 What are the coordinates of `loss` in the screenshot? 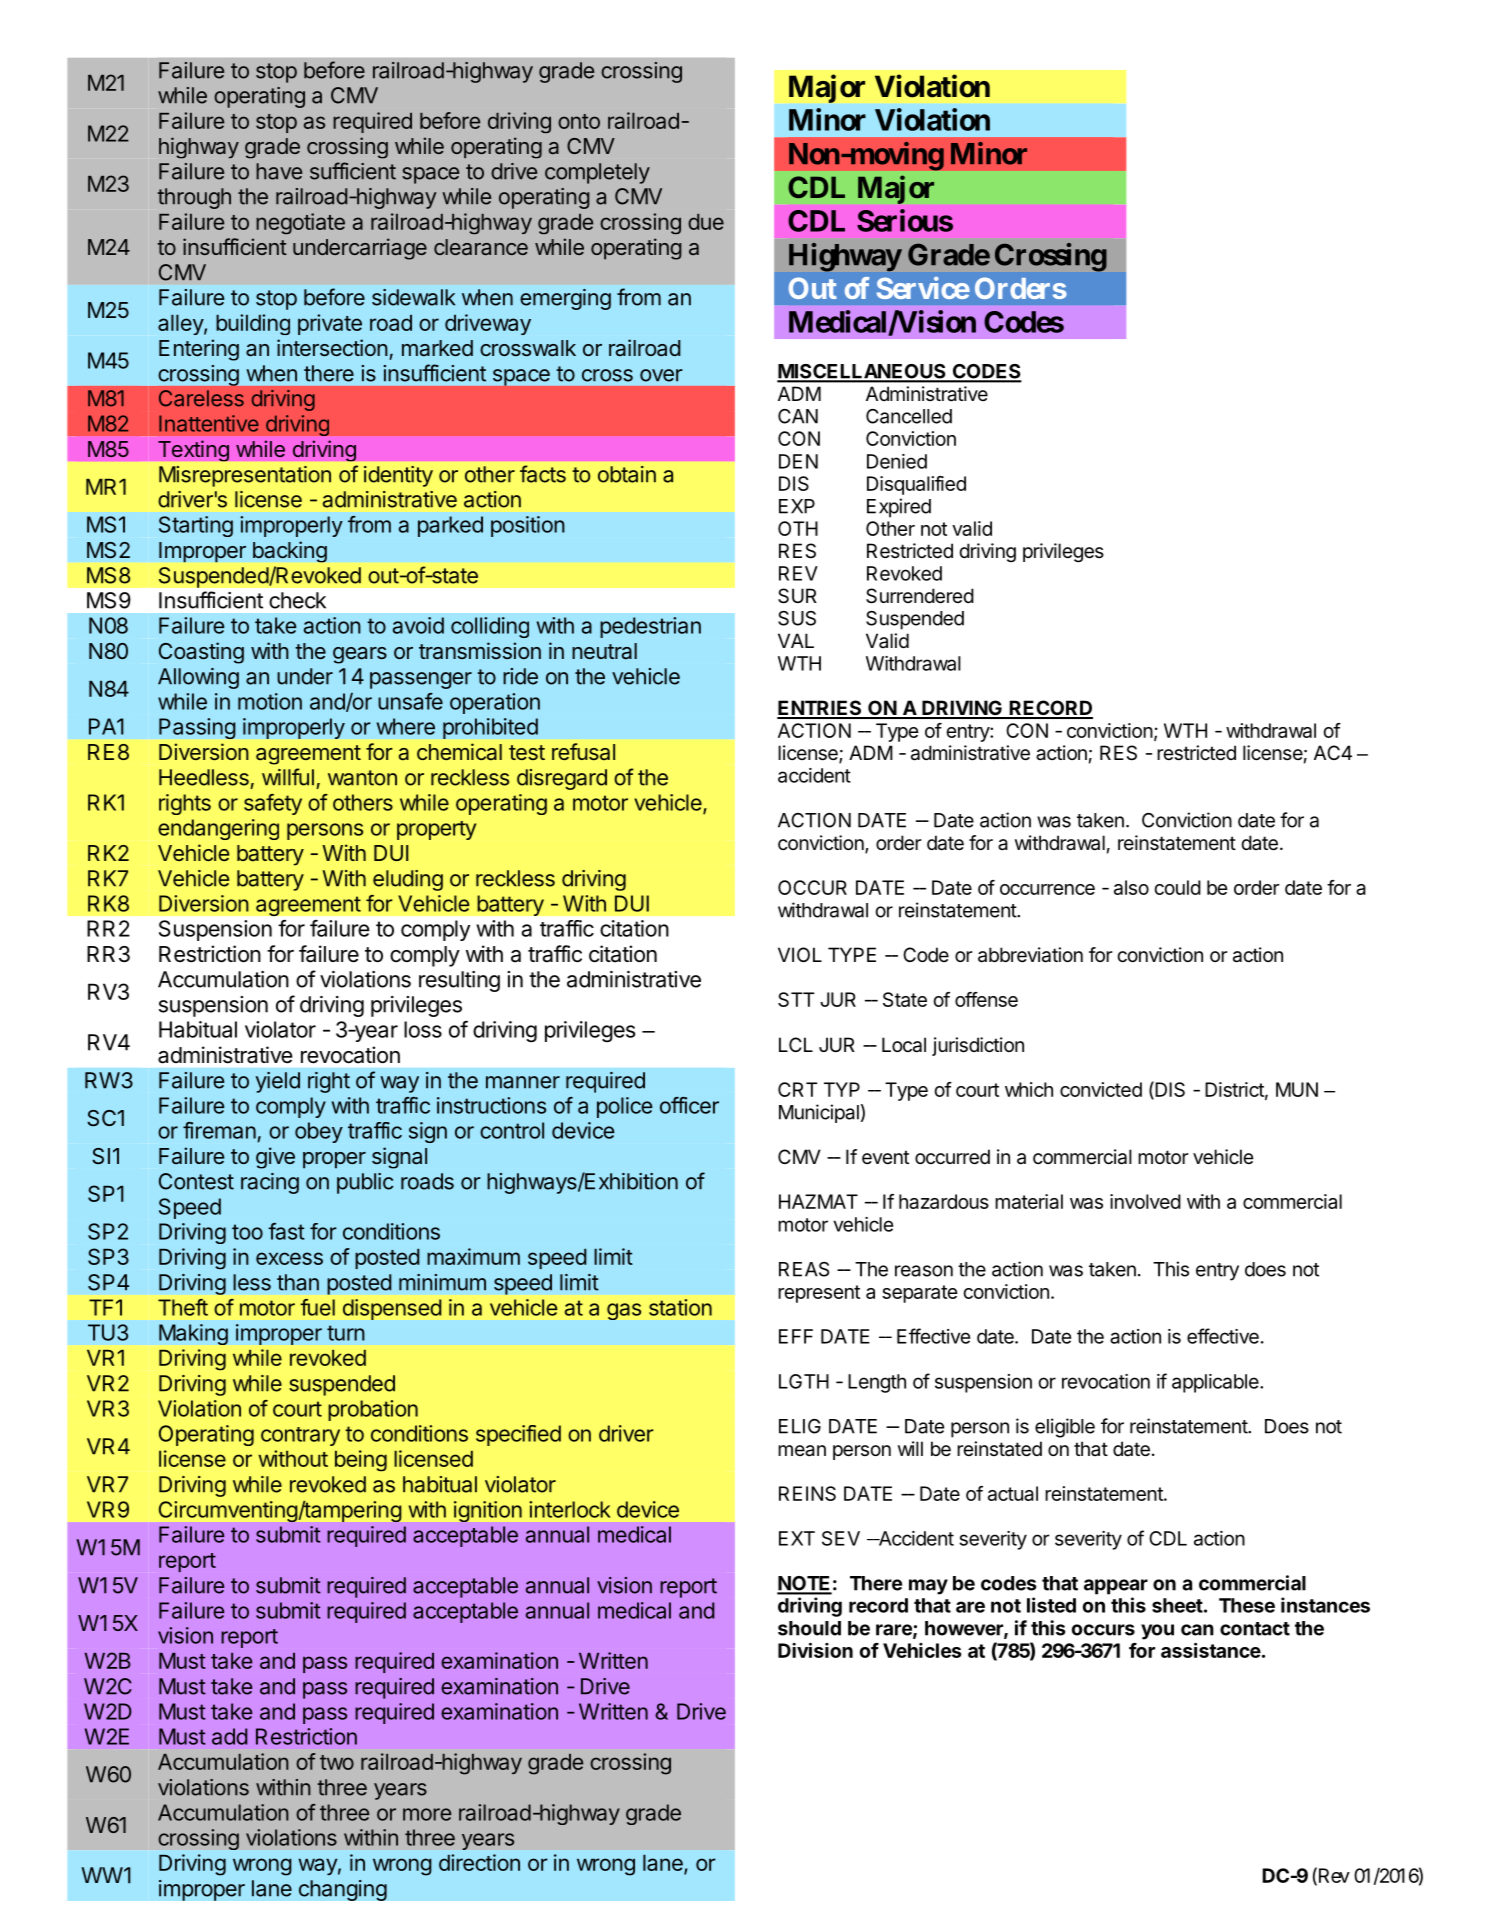 It's located at (423, 1029).
